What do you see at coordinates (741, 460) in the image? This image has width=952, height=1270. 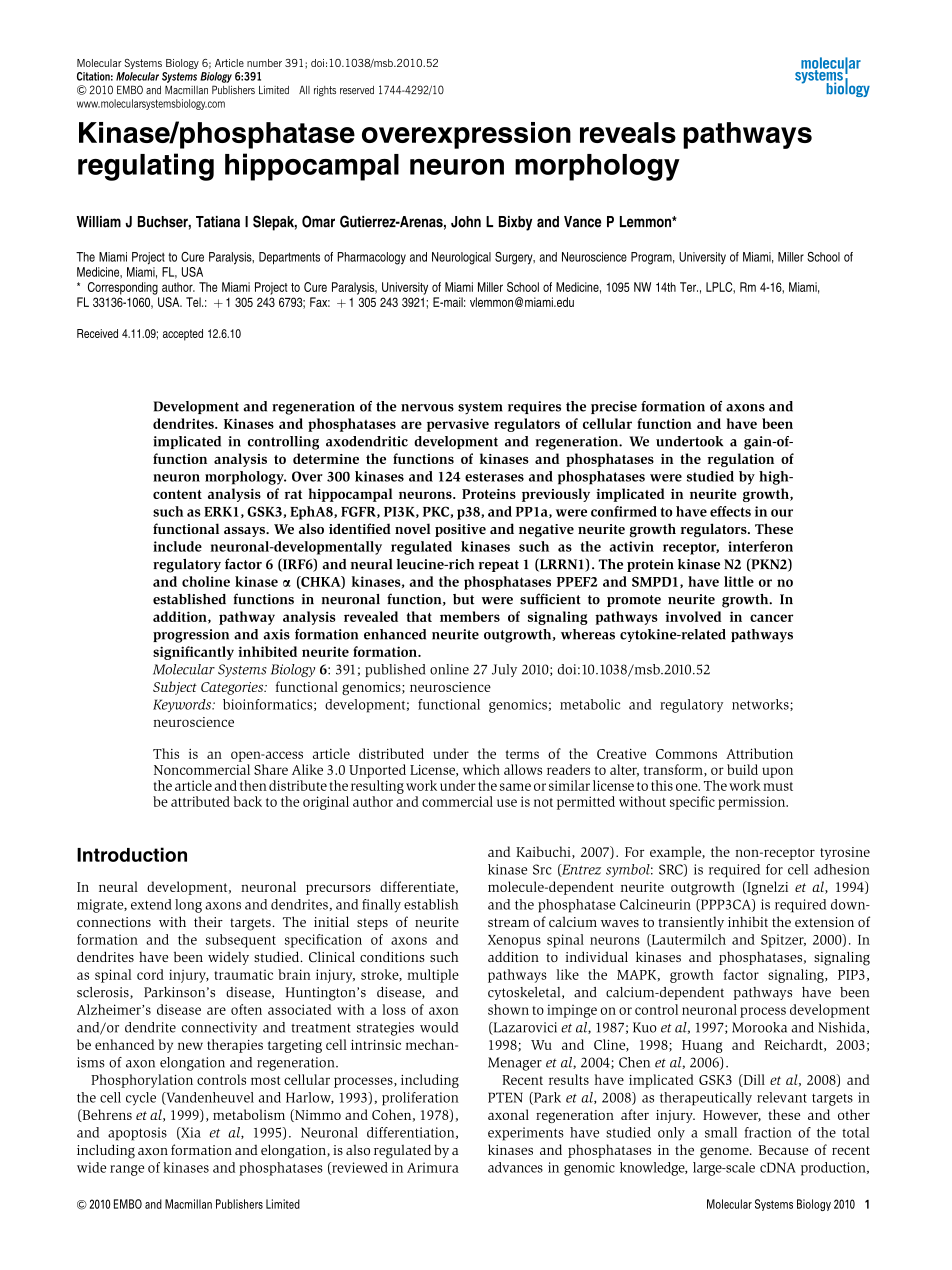 I see `regulation` at bounding box center [741, 460].
